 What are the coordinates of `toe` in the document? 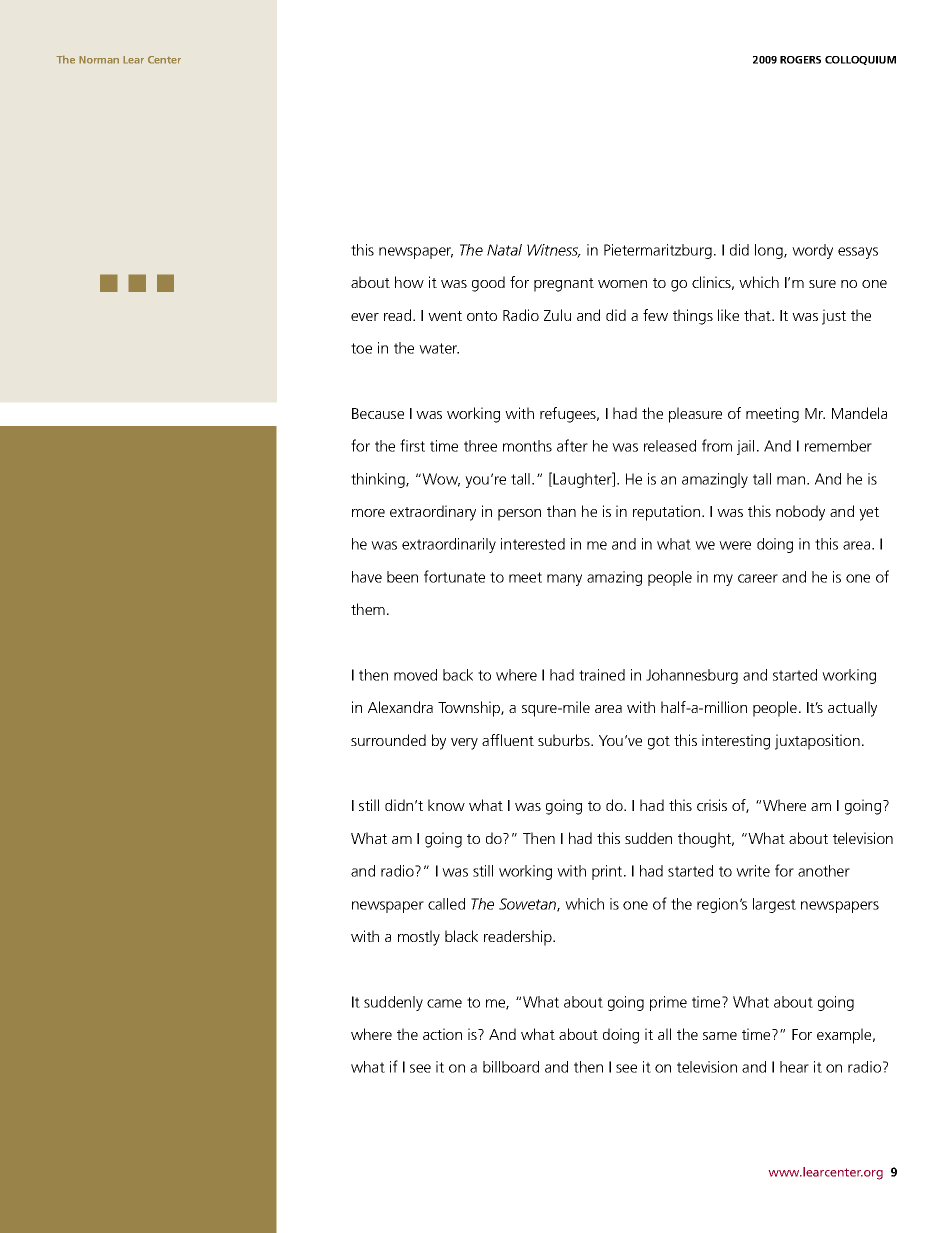 It's located at (361, 348).
